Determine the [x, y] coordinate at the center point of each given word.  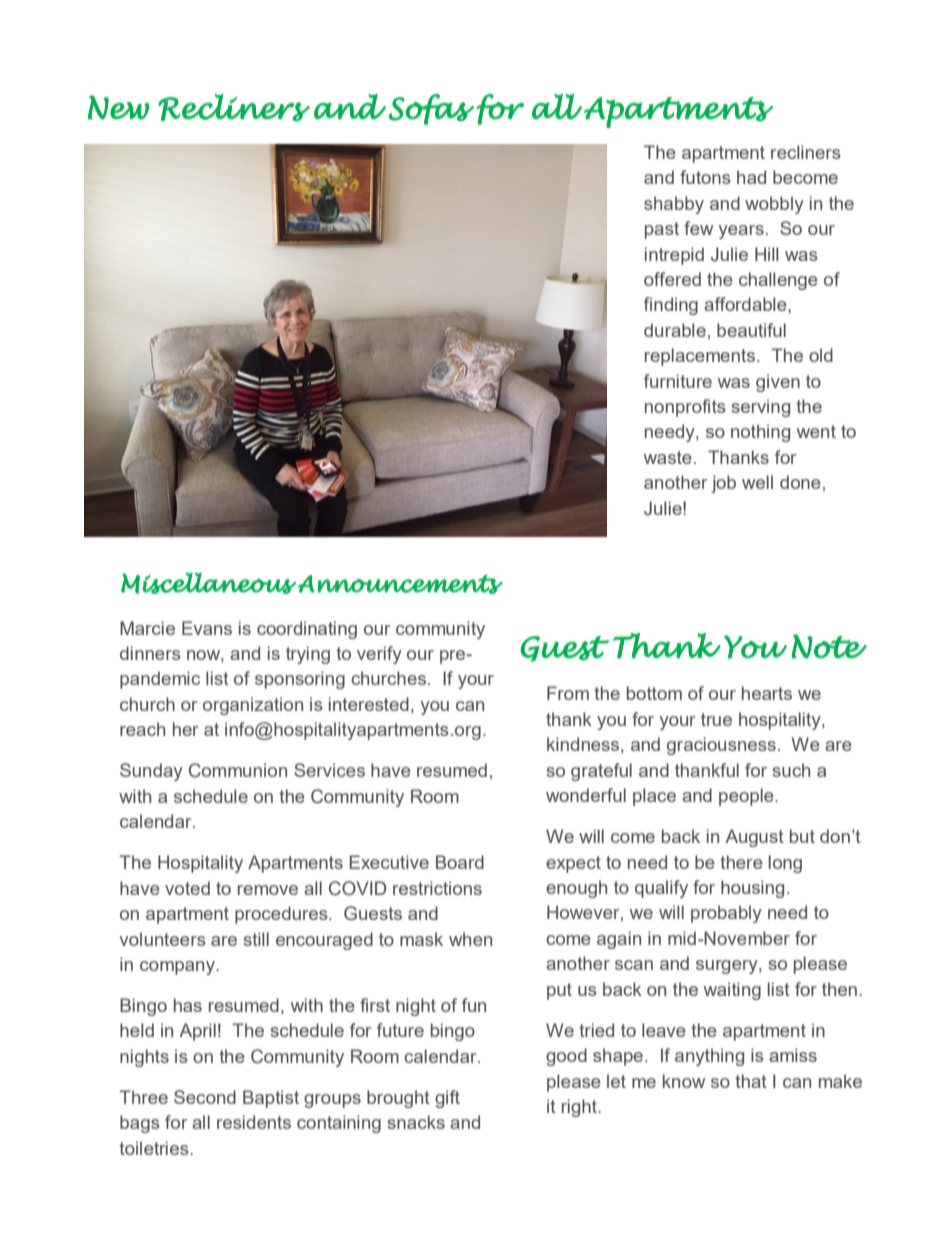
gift [447, 1099]
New [118, 107]
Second [205, 1097]
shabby [674, 205]
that [751, 1081]
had [751, 177]
